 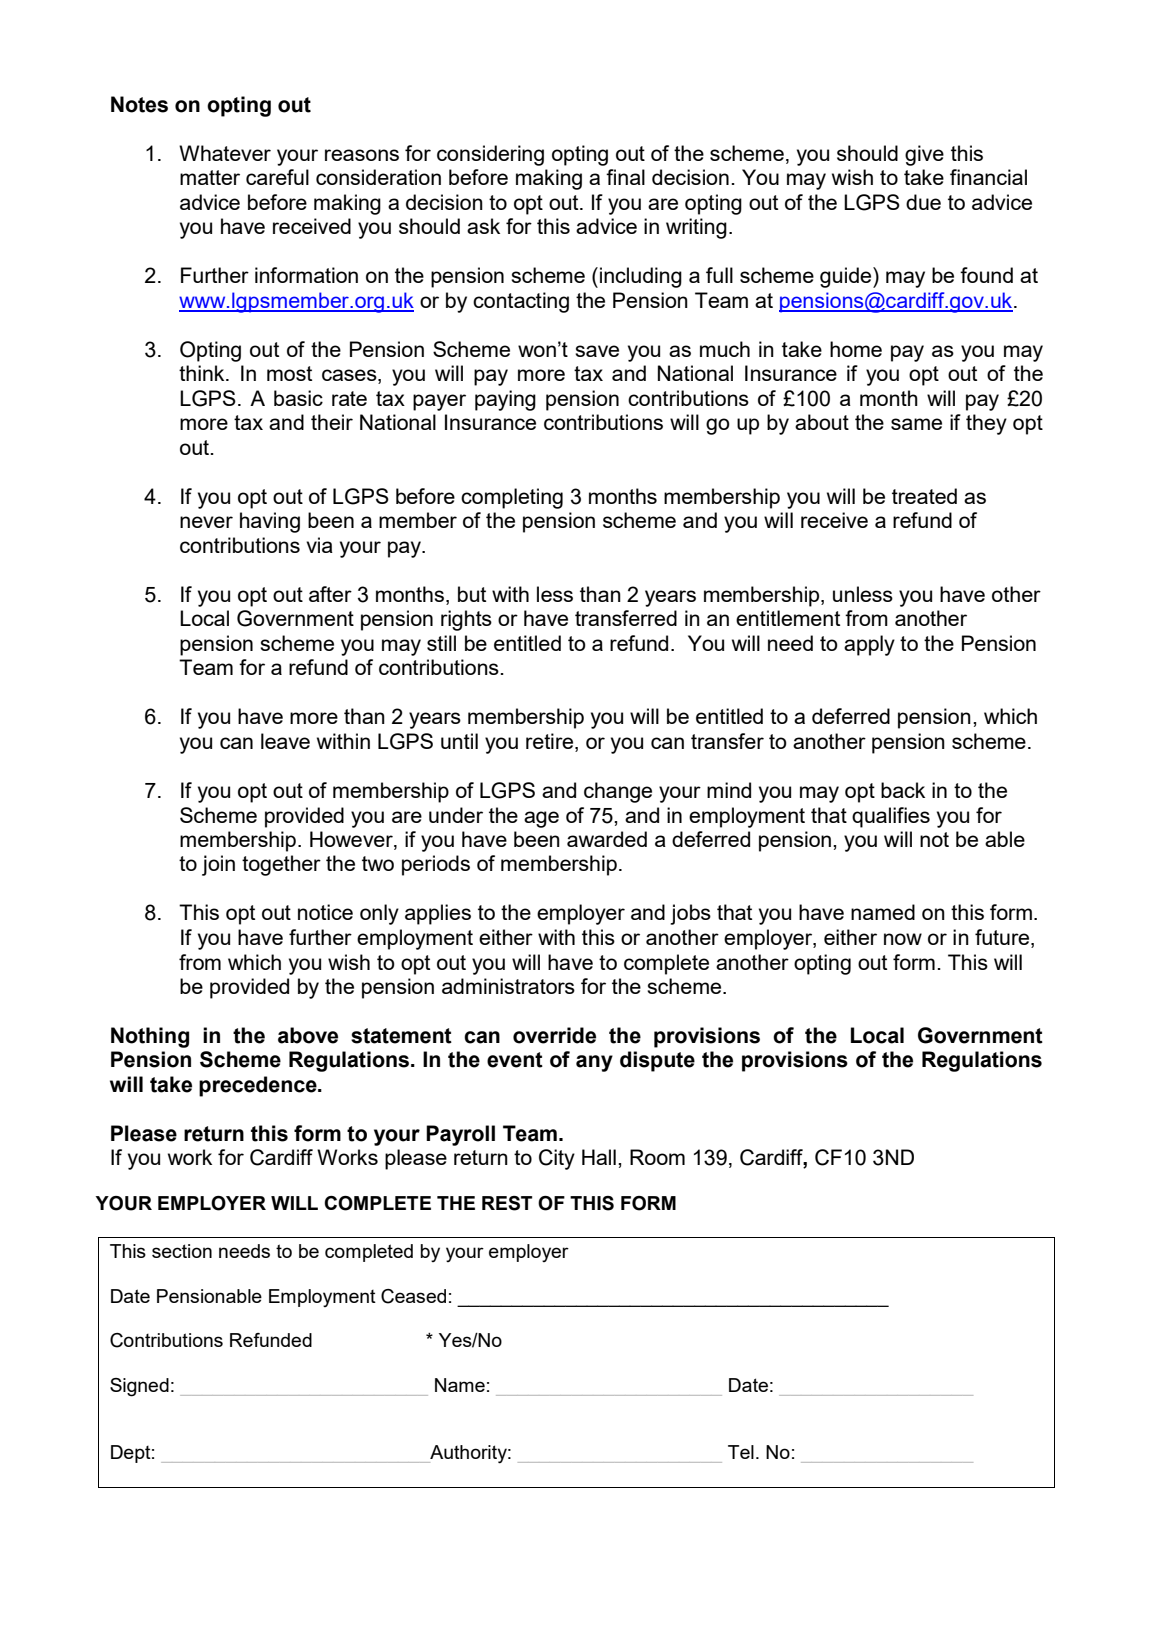 What do you see at coordinates (139, 1387) in the document?
I see `Signed` at bounding box center [139, 1387].
